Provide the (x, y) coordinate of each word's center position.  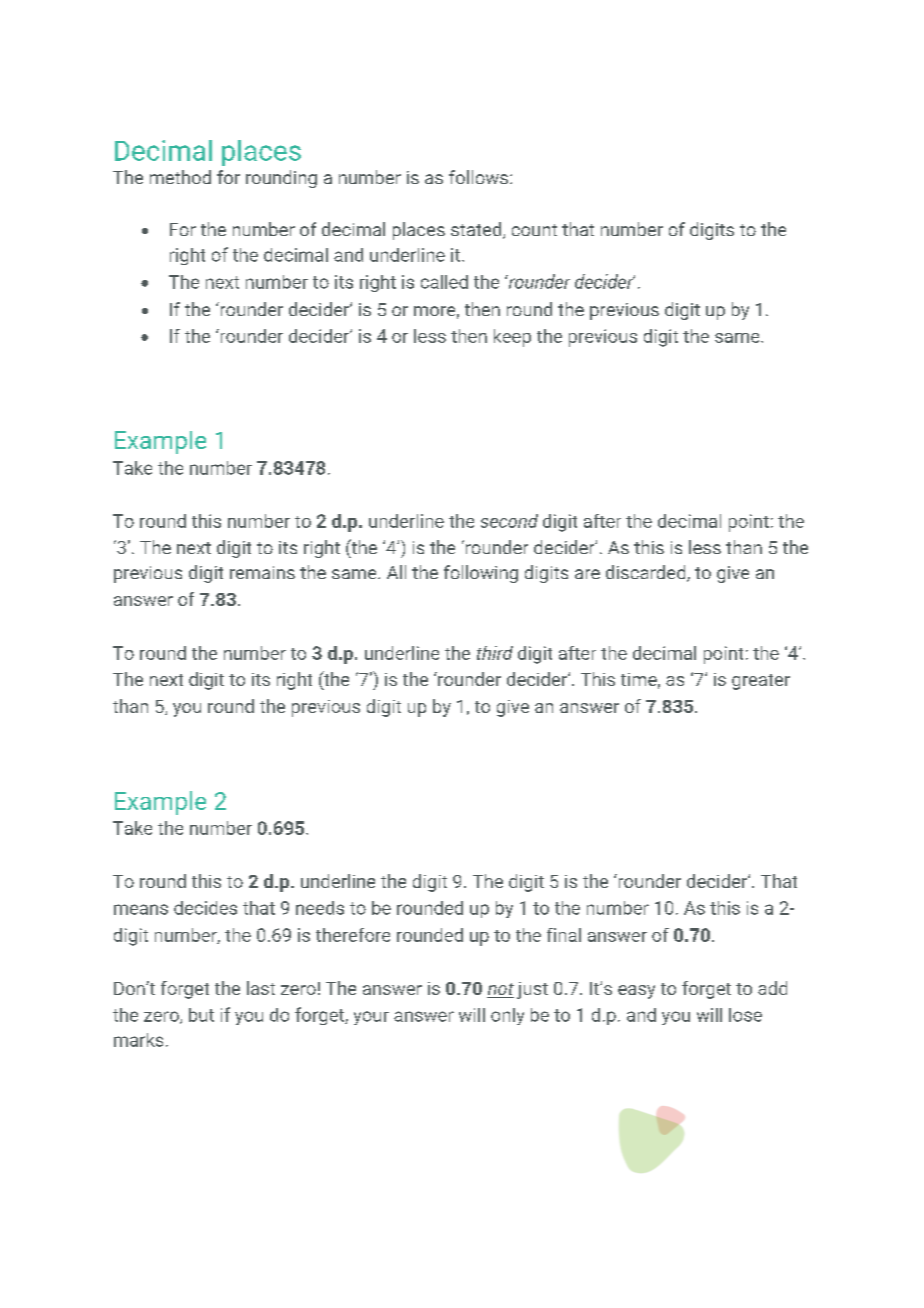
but (201, 1015)
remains (262, 572)
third (495, 653)
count (534, 230)
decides (205, 908)
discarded (647, 573)
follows (478, 177)
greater (761, 682)
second (509, 521)
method (180, 177)
